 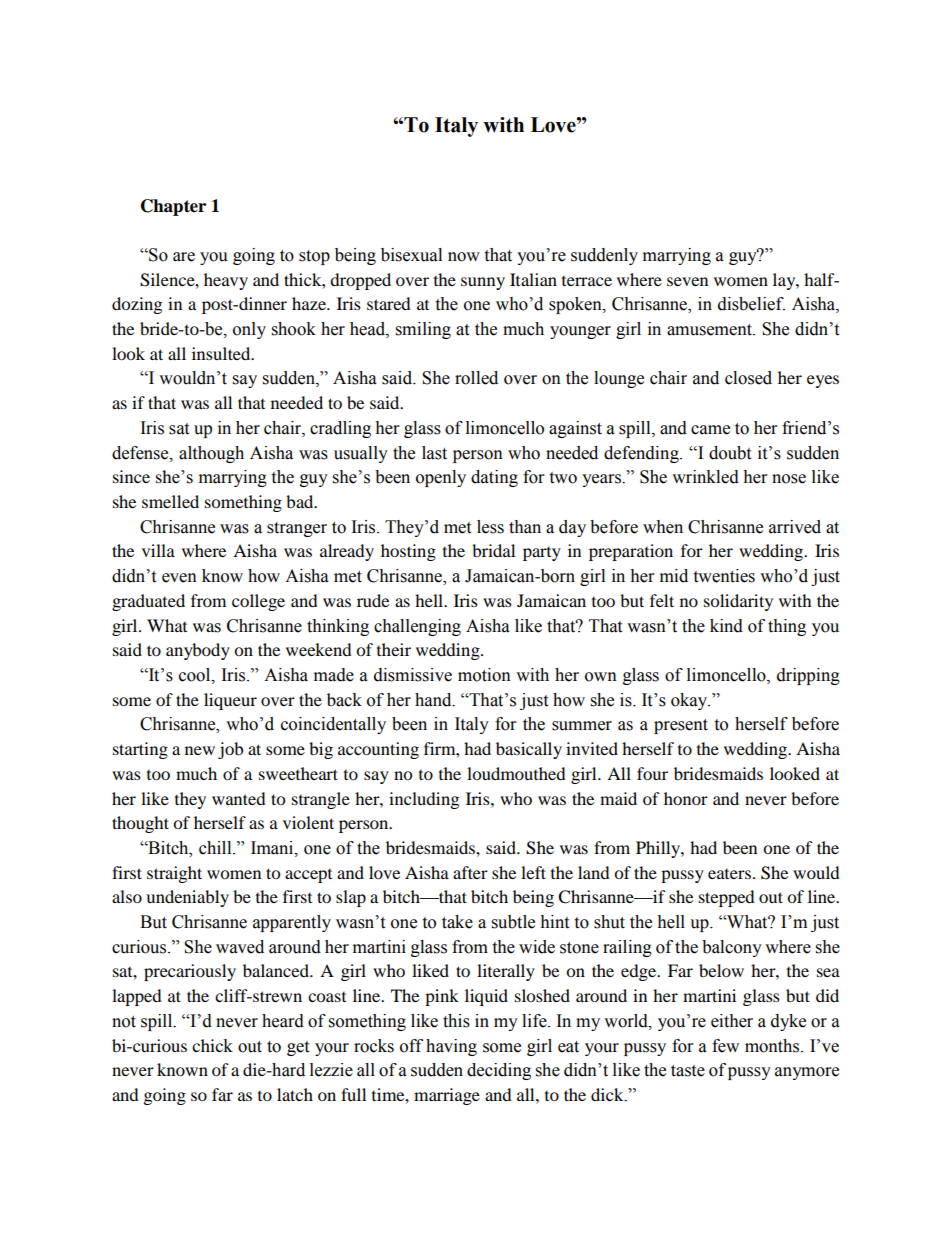 What do you see at coordinates (411, 255) in the image?
I see `bisexual` at bounding box center [411, 255].
